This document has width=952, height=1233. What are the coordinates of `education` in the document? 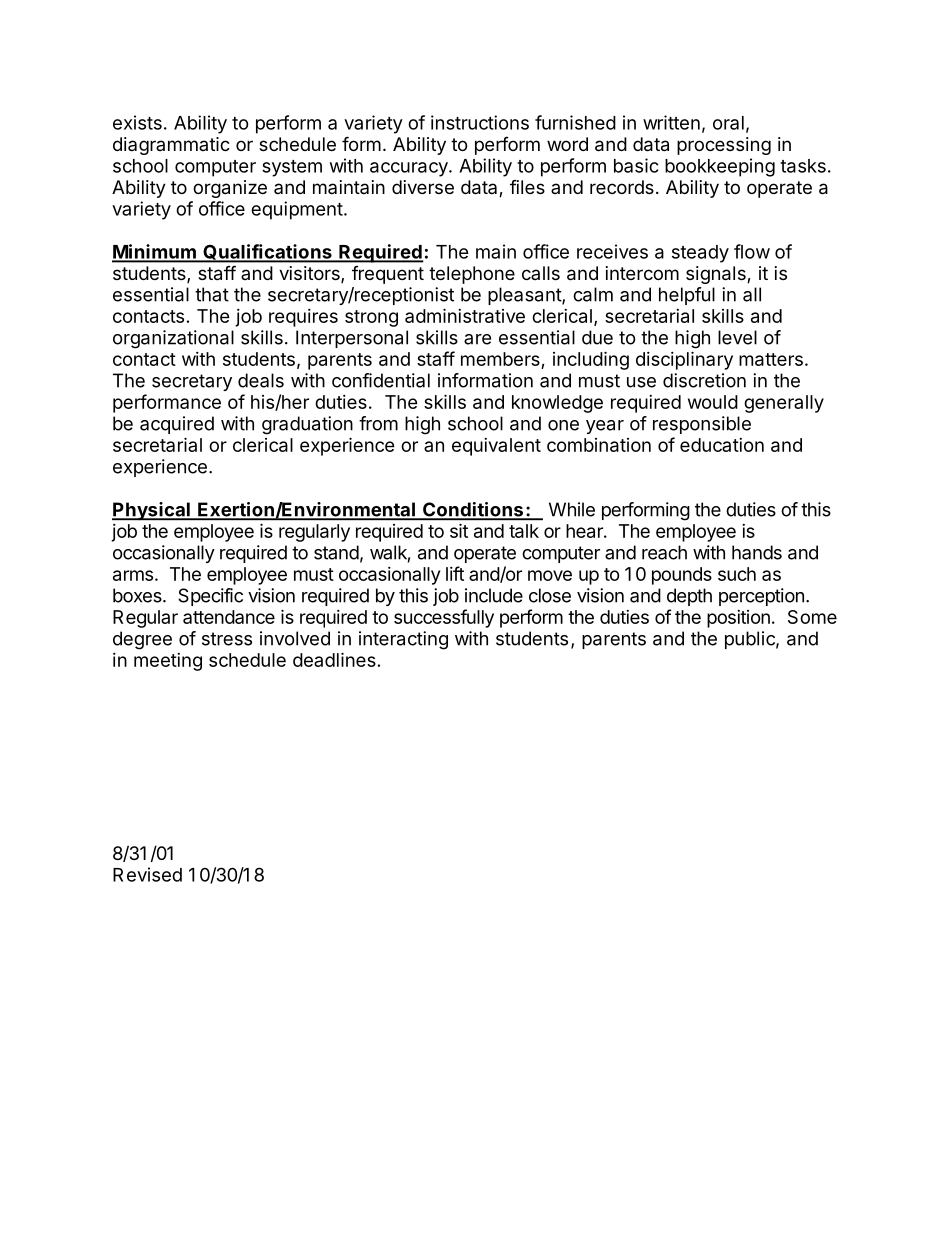 It's located at (722, 445).
